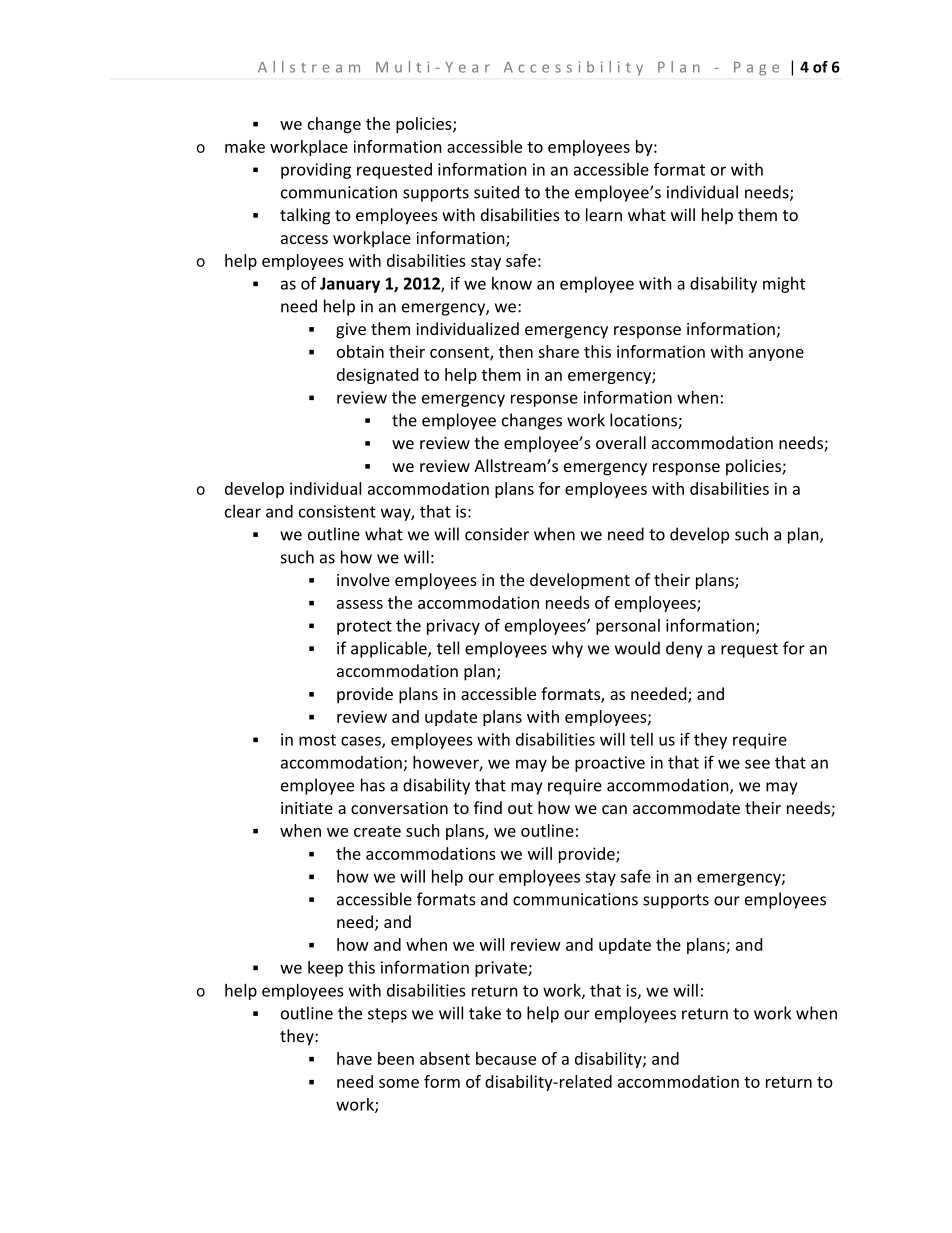 Image resolution: width=952 pixels, height=1233 pixels. I want to click on privacy, so click(453, 627).
